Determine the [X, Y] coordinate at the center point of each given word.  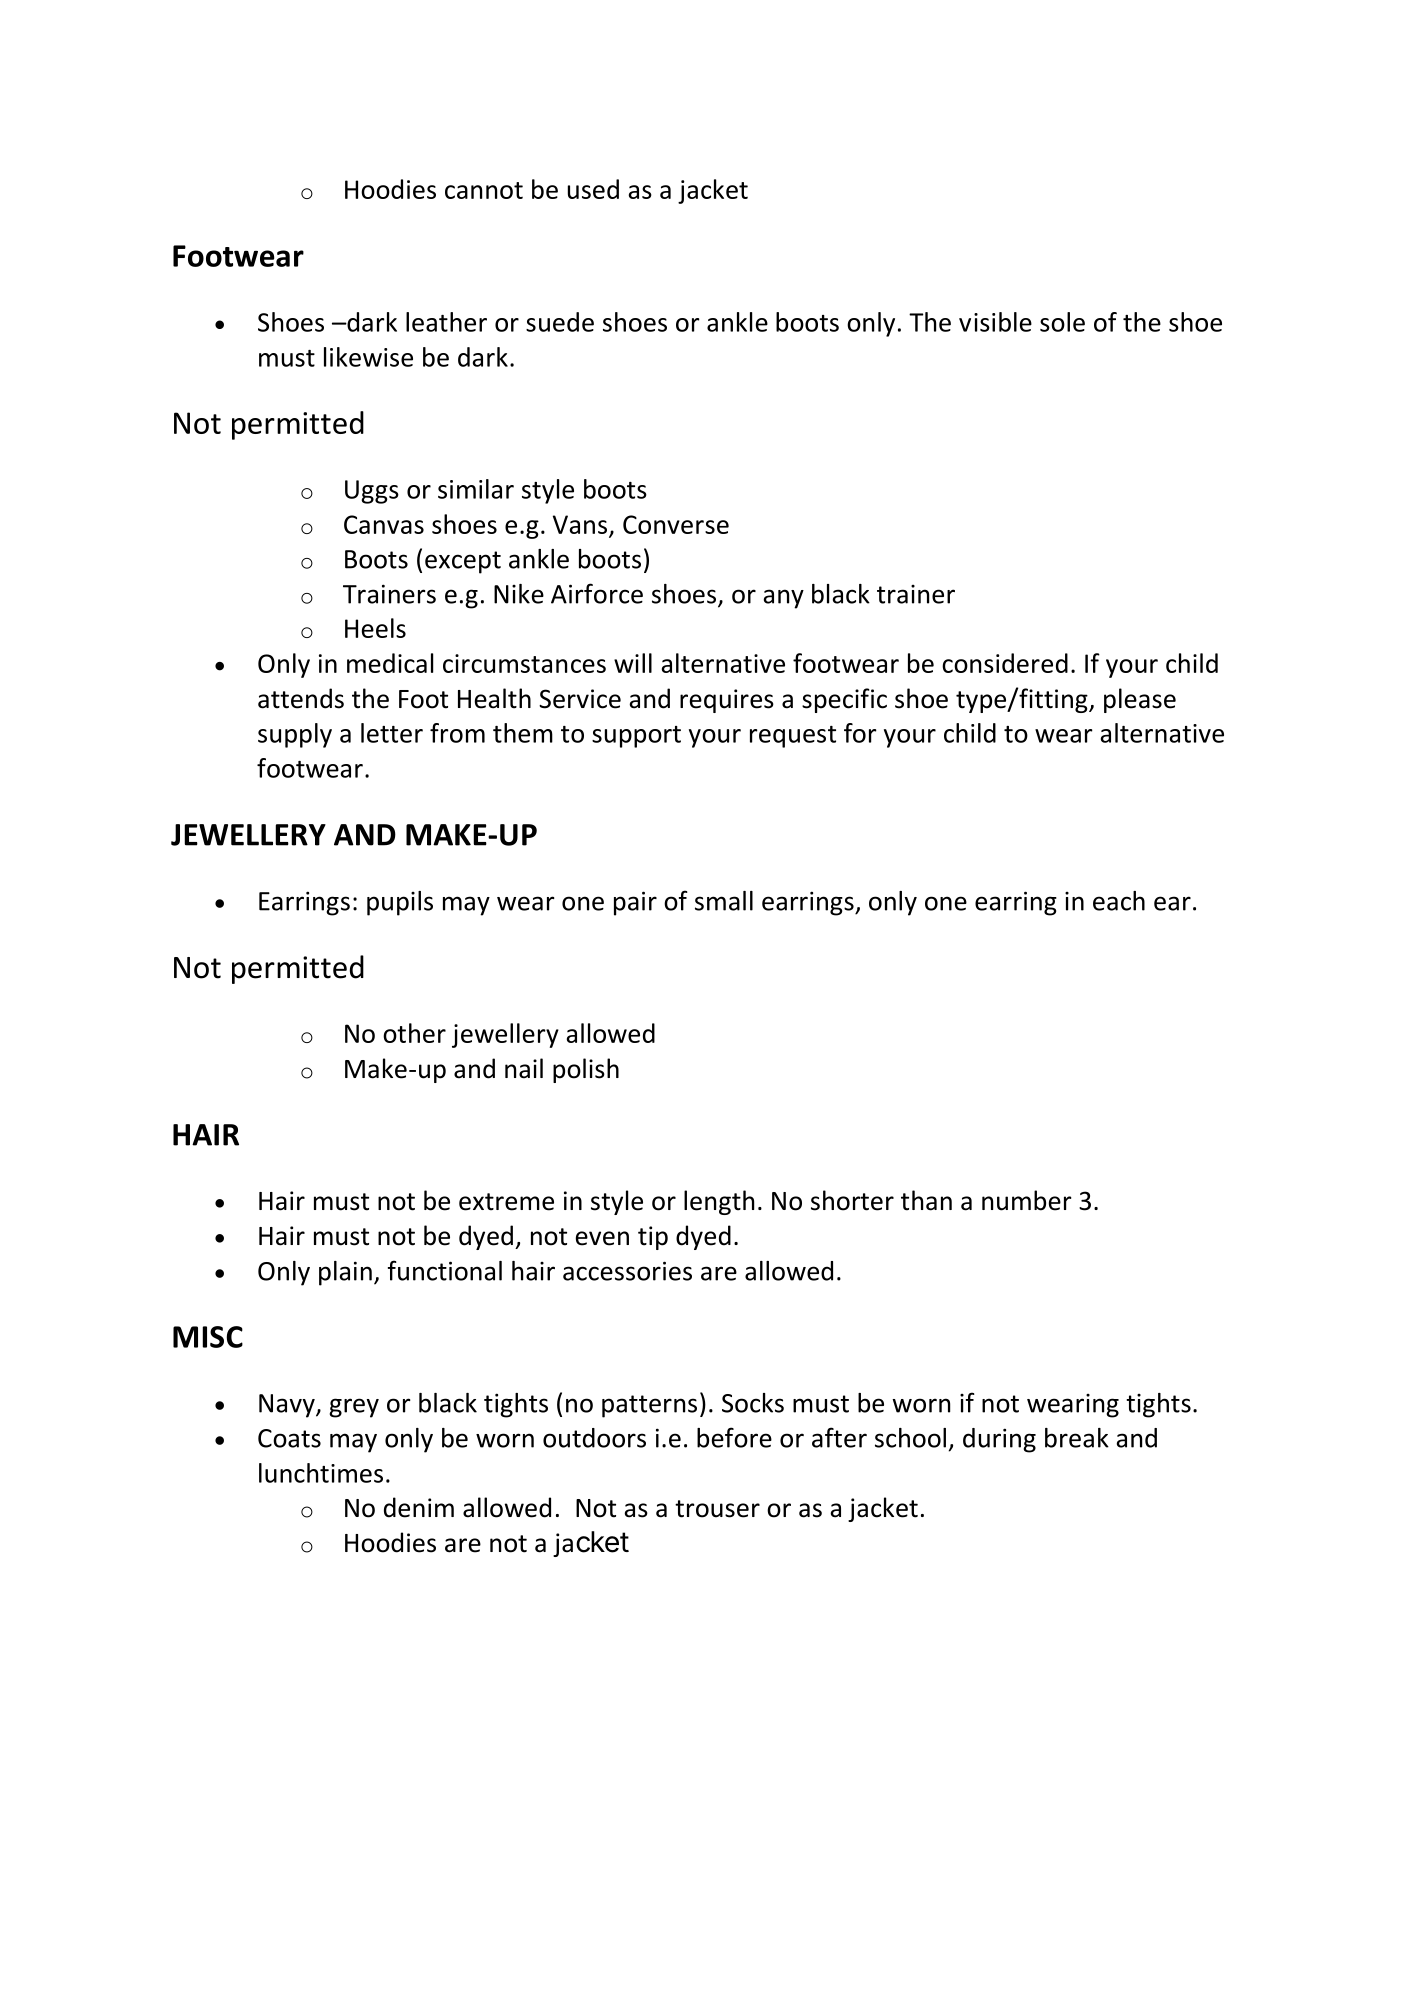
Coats [289, 1438]
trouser [717, 1509]
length [719, 1202]
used [593, 189]
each [1119, 901]
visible [995, 322]
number [1027, 1200]
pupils [400, 903]
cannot [484, 190]
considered [1005, 663]
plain [345, 1273]
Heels [375, 628]
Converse [676, 524]
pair [635, 903]
